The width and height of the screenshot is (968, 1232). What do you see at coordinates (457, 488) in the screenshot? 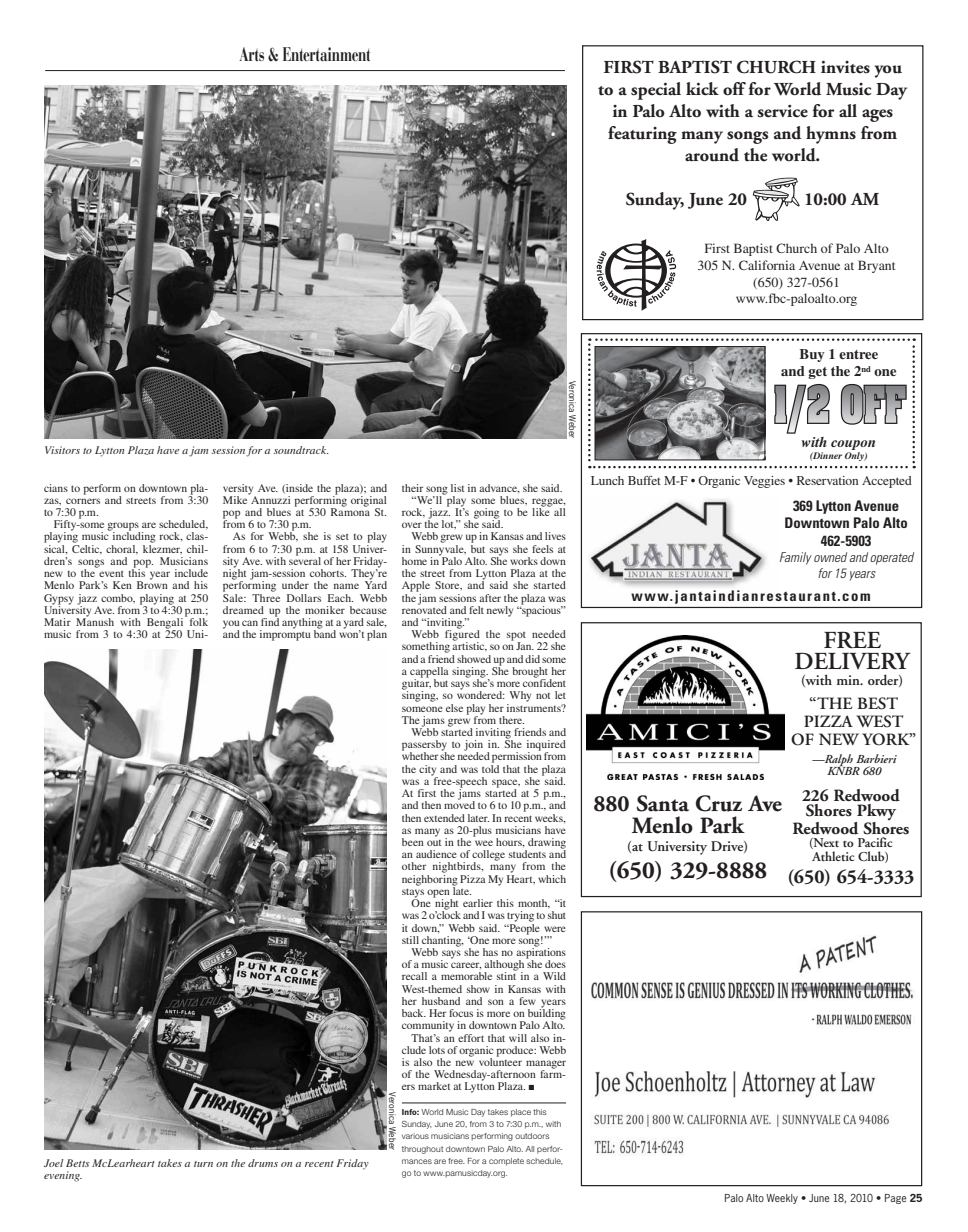
I see `list` at bounding box center [457, 488].
